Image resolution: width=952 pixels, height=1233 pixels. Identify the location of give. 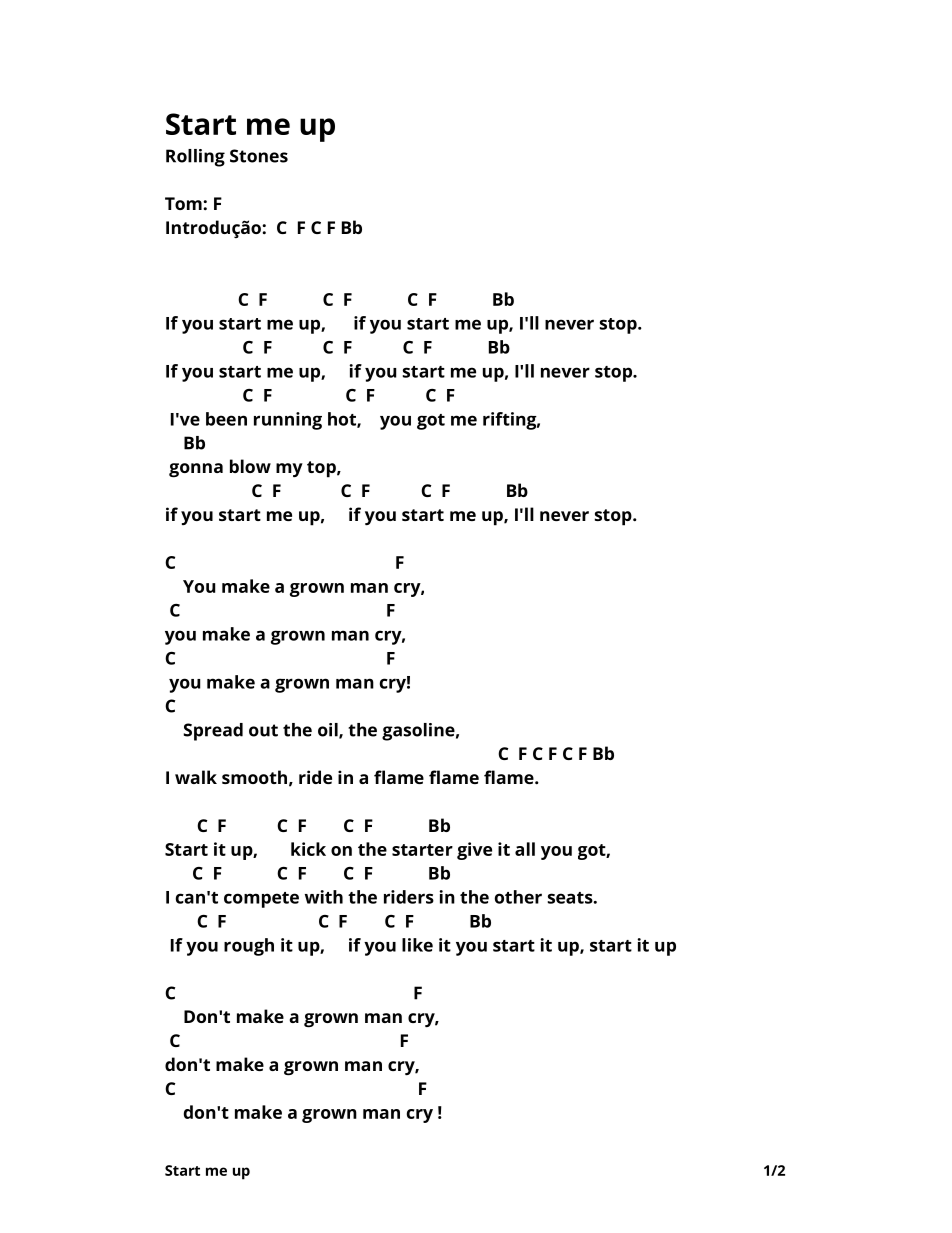
(474, 851).
